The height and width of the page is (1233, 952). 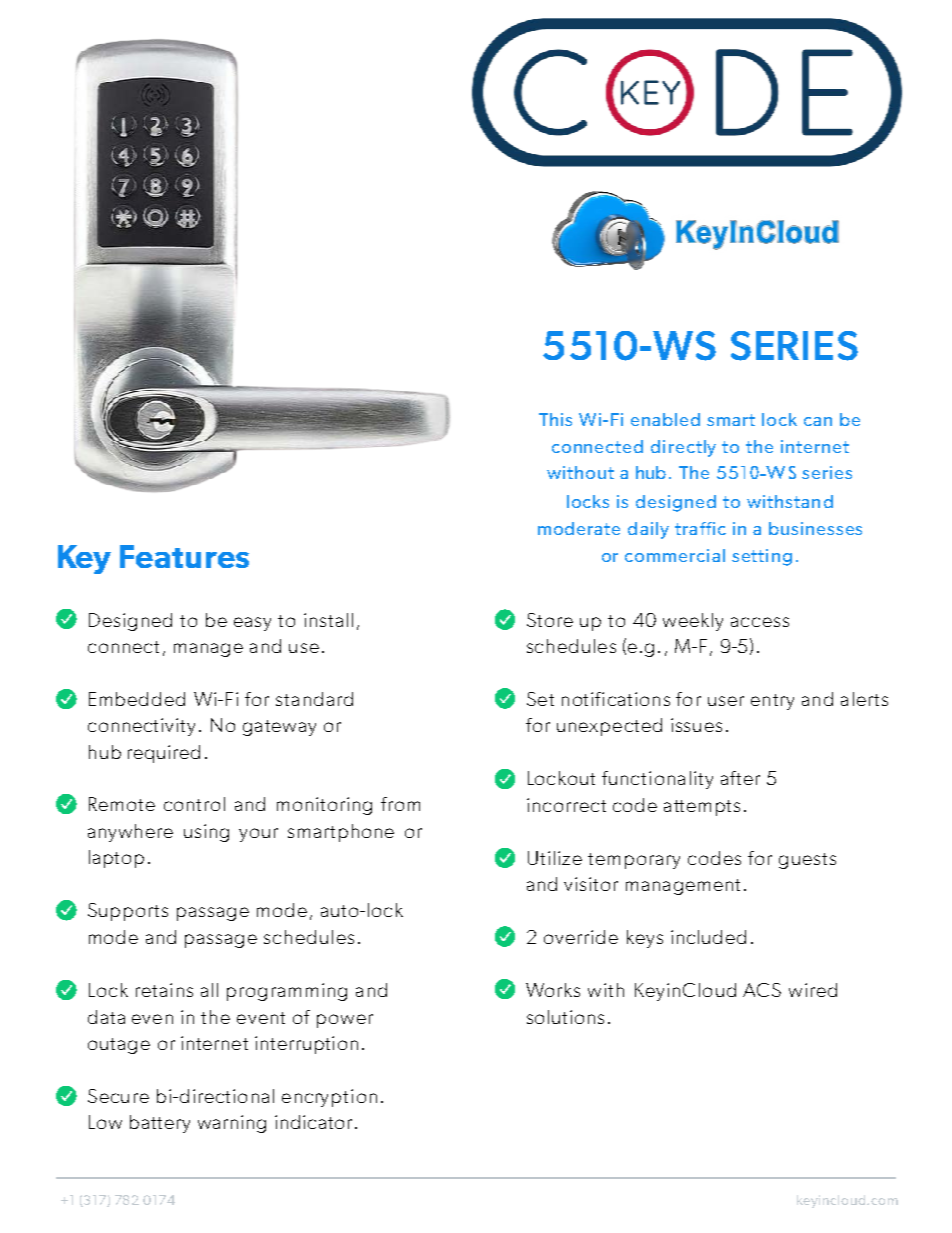 I want to click on This, so click(x=555, y=419).
